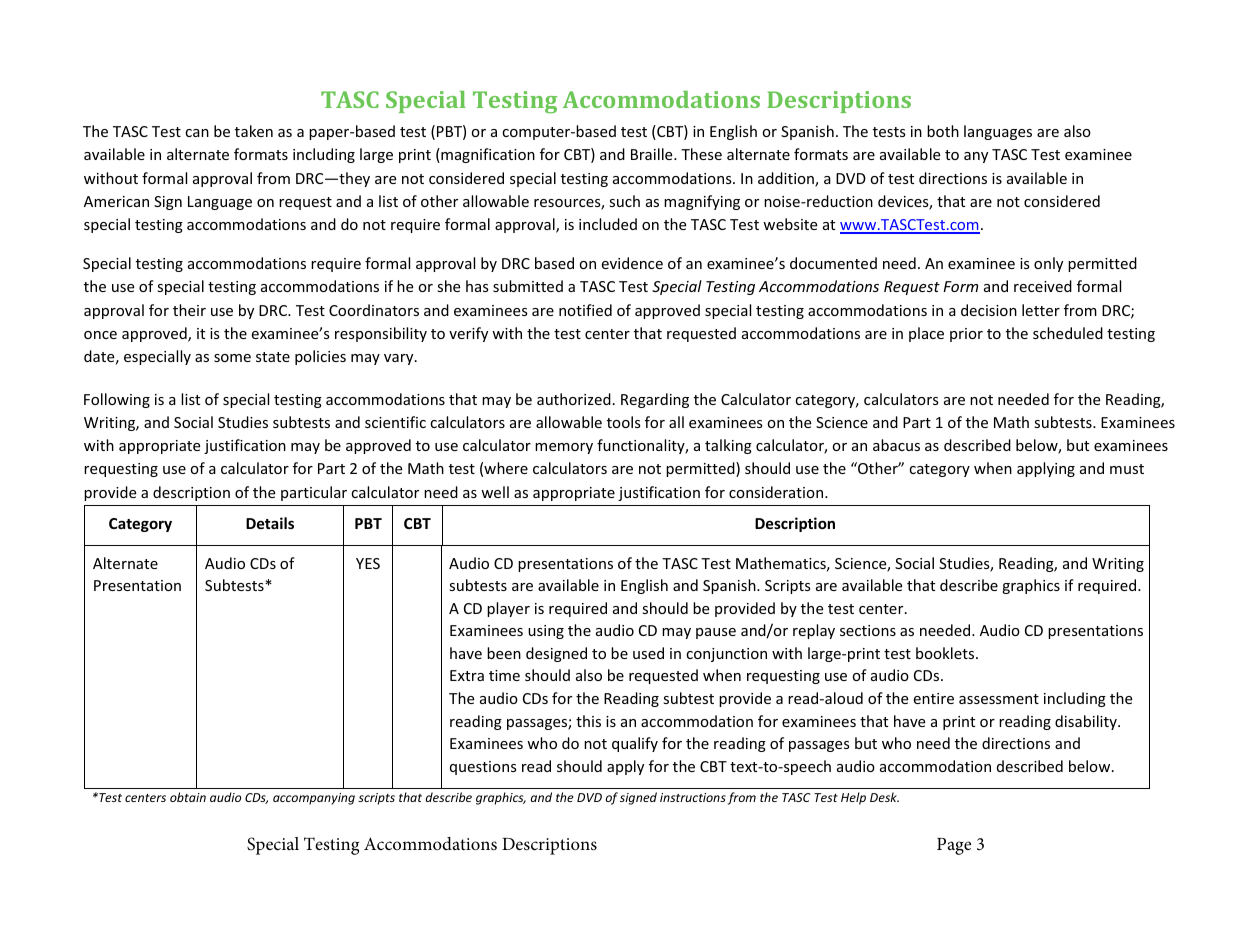  Describe the element at coordinates (588, 721) in the screenshot. I see `this` at that location.
